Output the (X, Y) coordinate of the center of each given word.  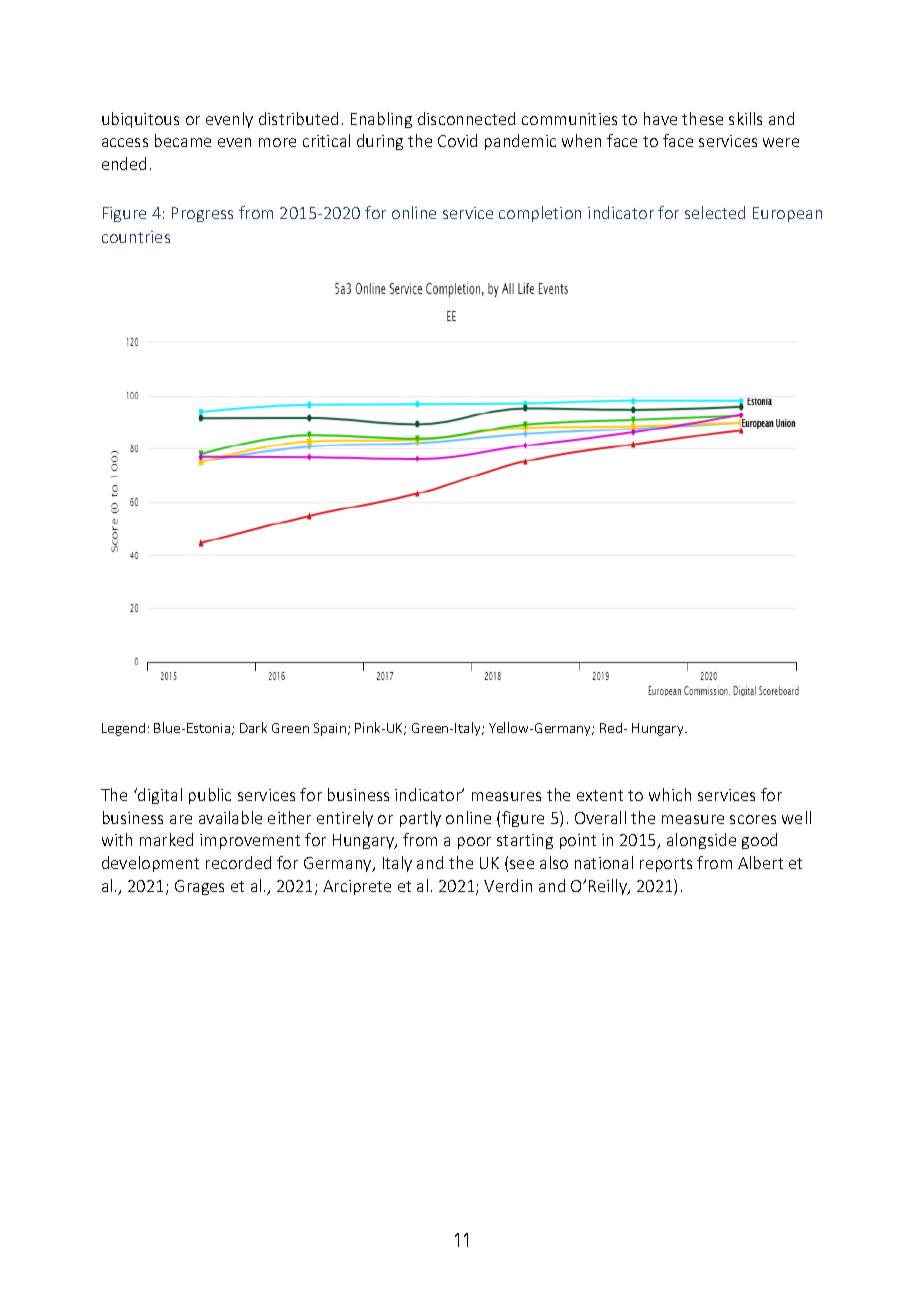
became (183, 140)
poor (474, 843)
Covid (457, 140)
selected (715, 212)
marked (166, 839)
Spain (331, 729)
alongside (701, 841)
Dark (253, 727)
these (702, 118)
